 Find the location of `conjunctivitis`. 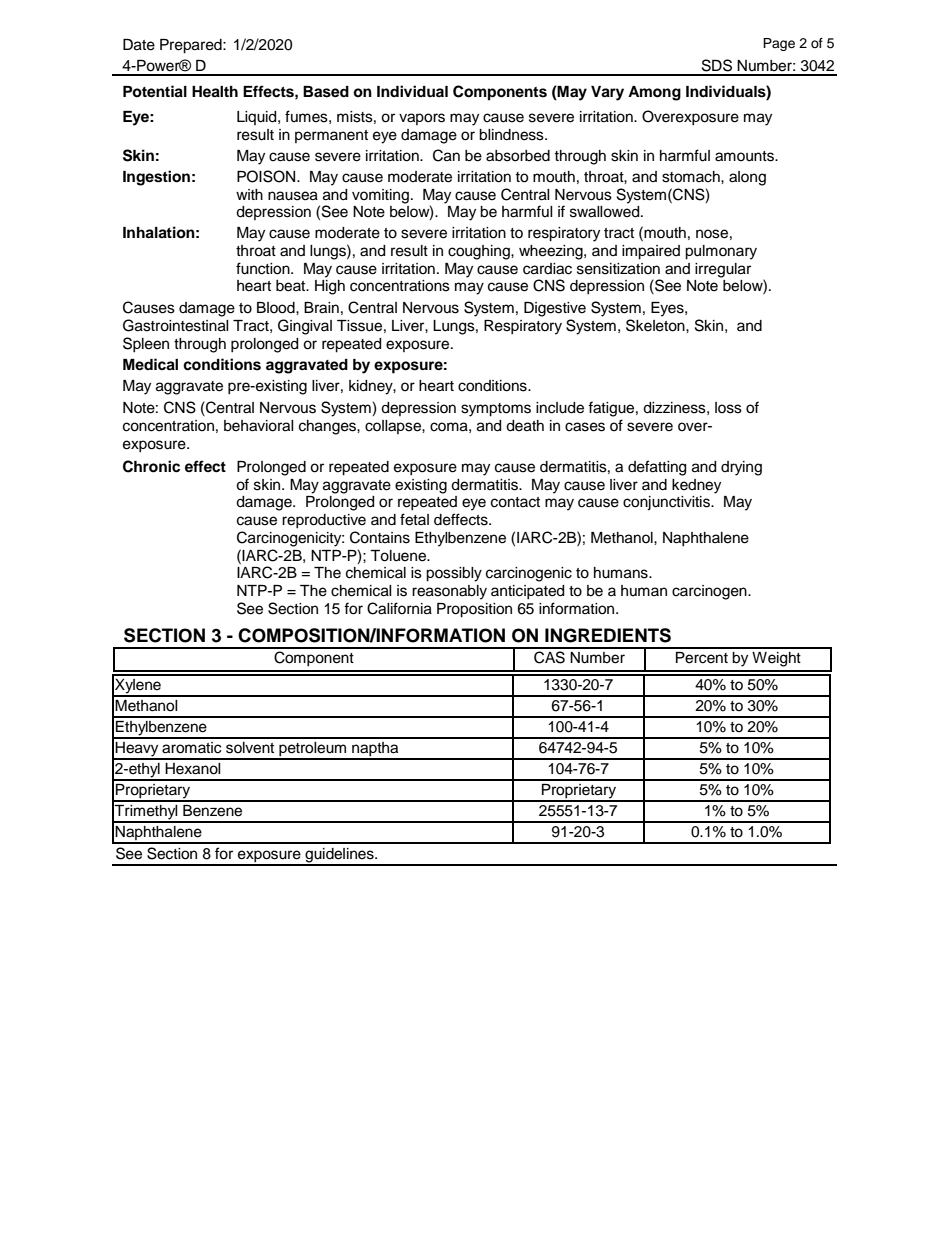

conjunctivitis is located at coordinates (667, 503).
